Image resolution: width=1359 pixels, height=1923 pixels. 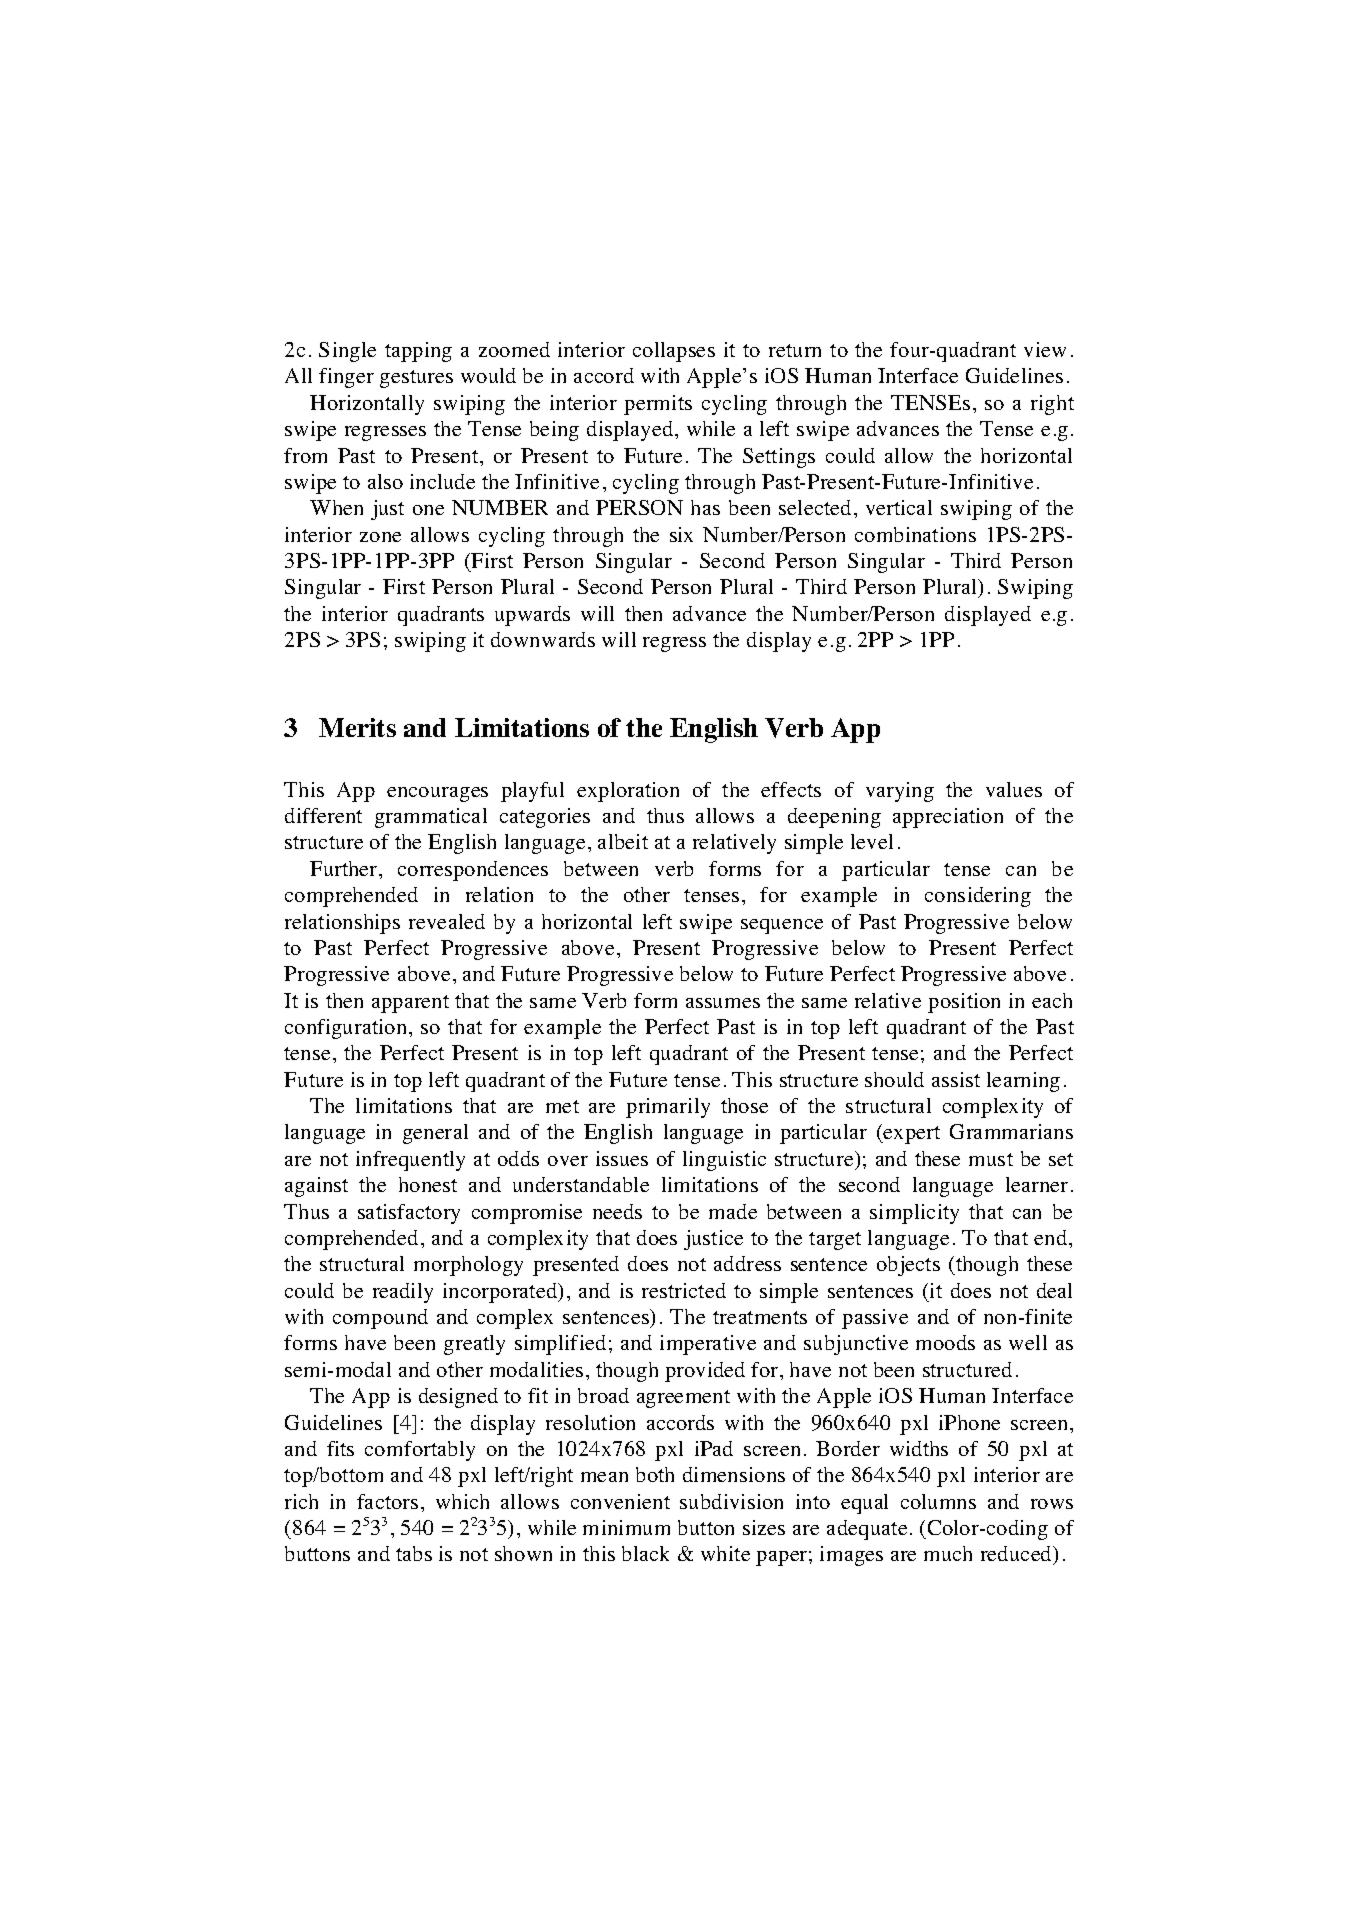 I want to click on made, so click(x=733, y=1211).
